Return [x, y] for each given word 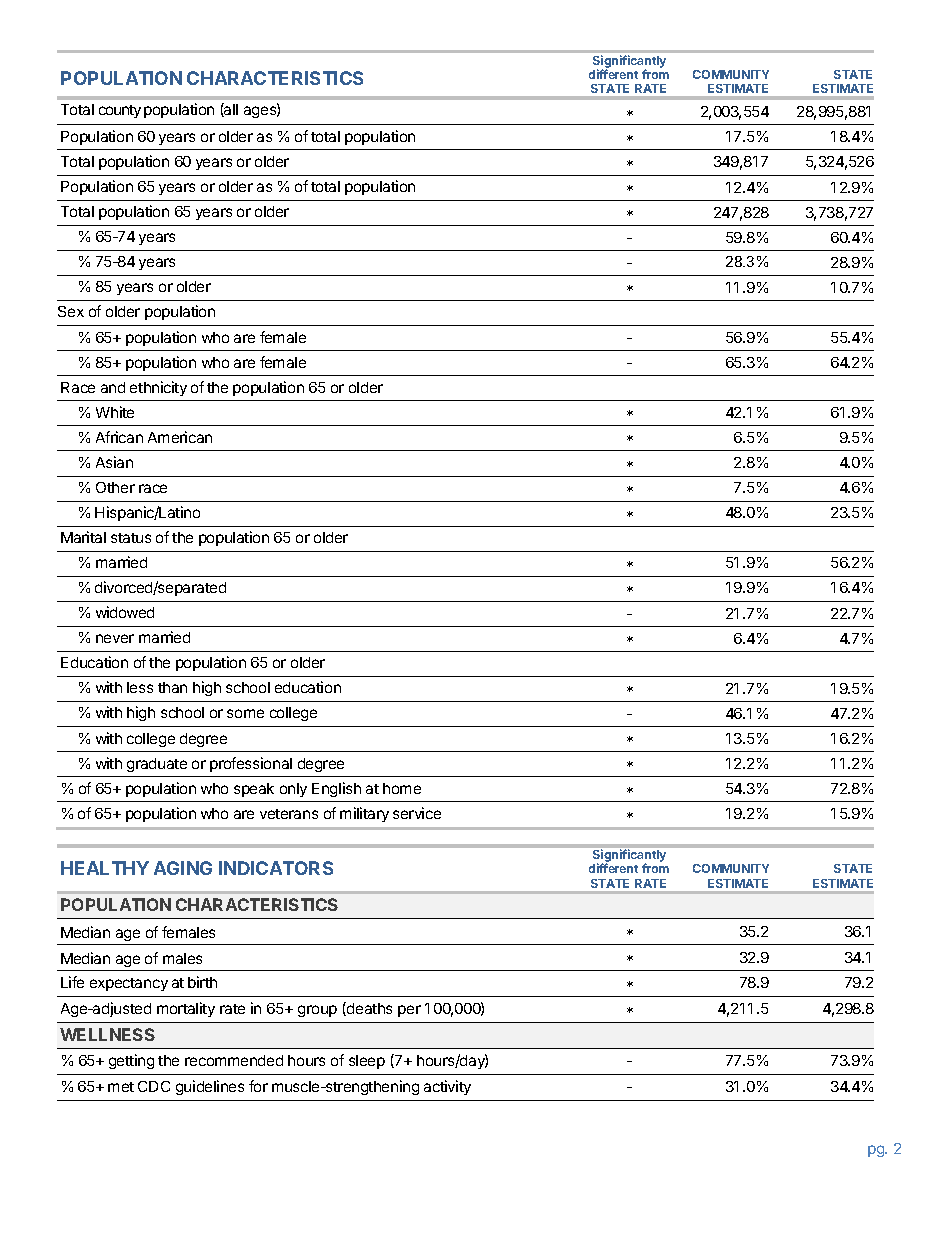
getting [131, 1061]
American [180, 437]
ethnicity [158, 388]
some [245, 713]
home [402, 788]
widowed [125, 612]
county [120, 111]
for [258, 1086]
